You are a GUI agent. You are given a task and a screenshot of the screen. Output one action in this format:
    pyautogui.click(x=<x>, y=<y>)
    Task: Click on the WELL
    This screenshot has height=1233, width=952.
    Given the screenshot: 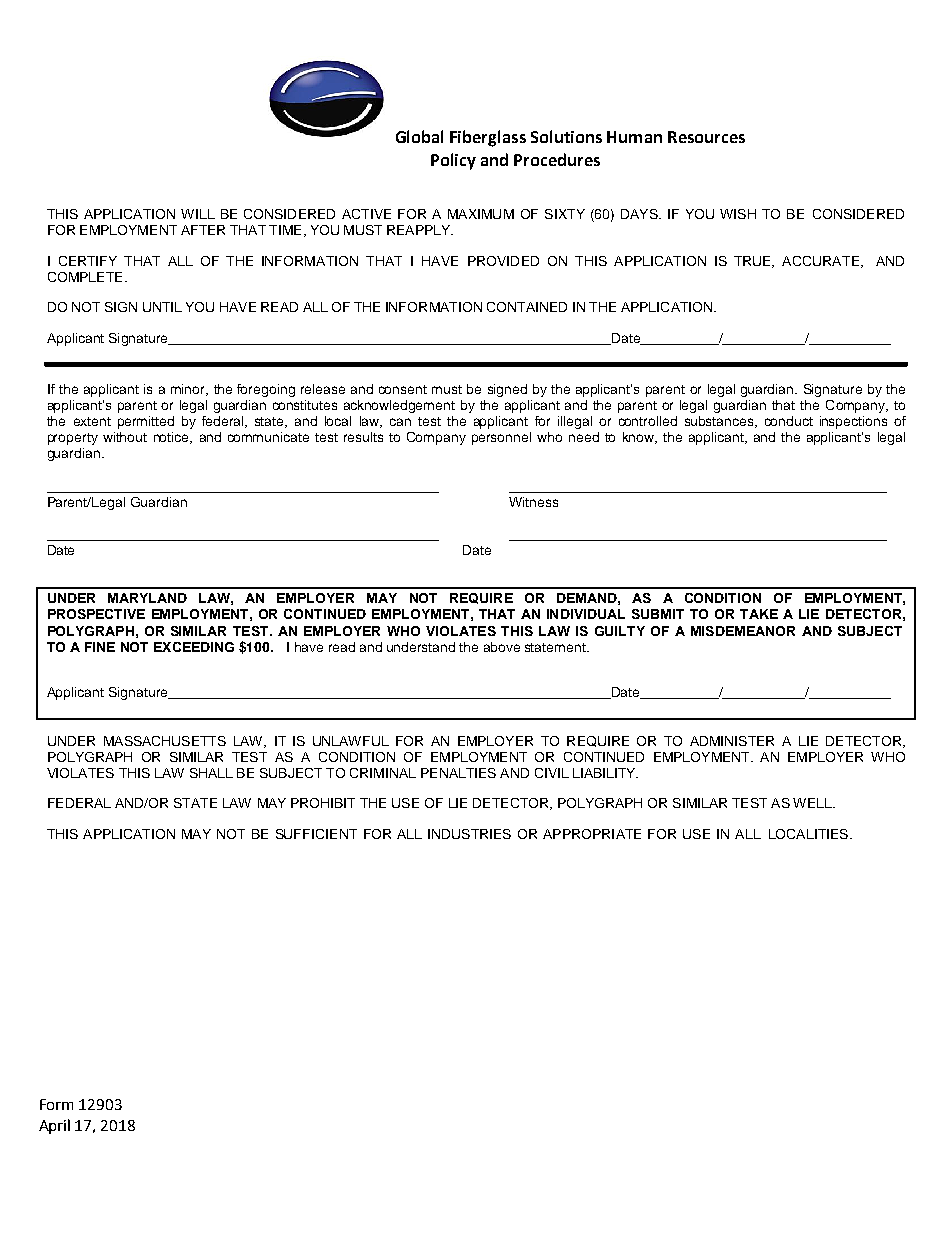 What is the action you would take?
    pyautogui.click(x=813, y=803)
